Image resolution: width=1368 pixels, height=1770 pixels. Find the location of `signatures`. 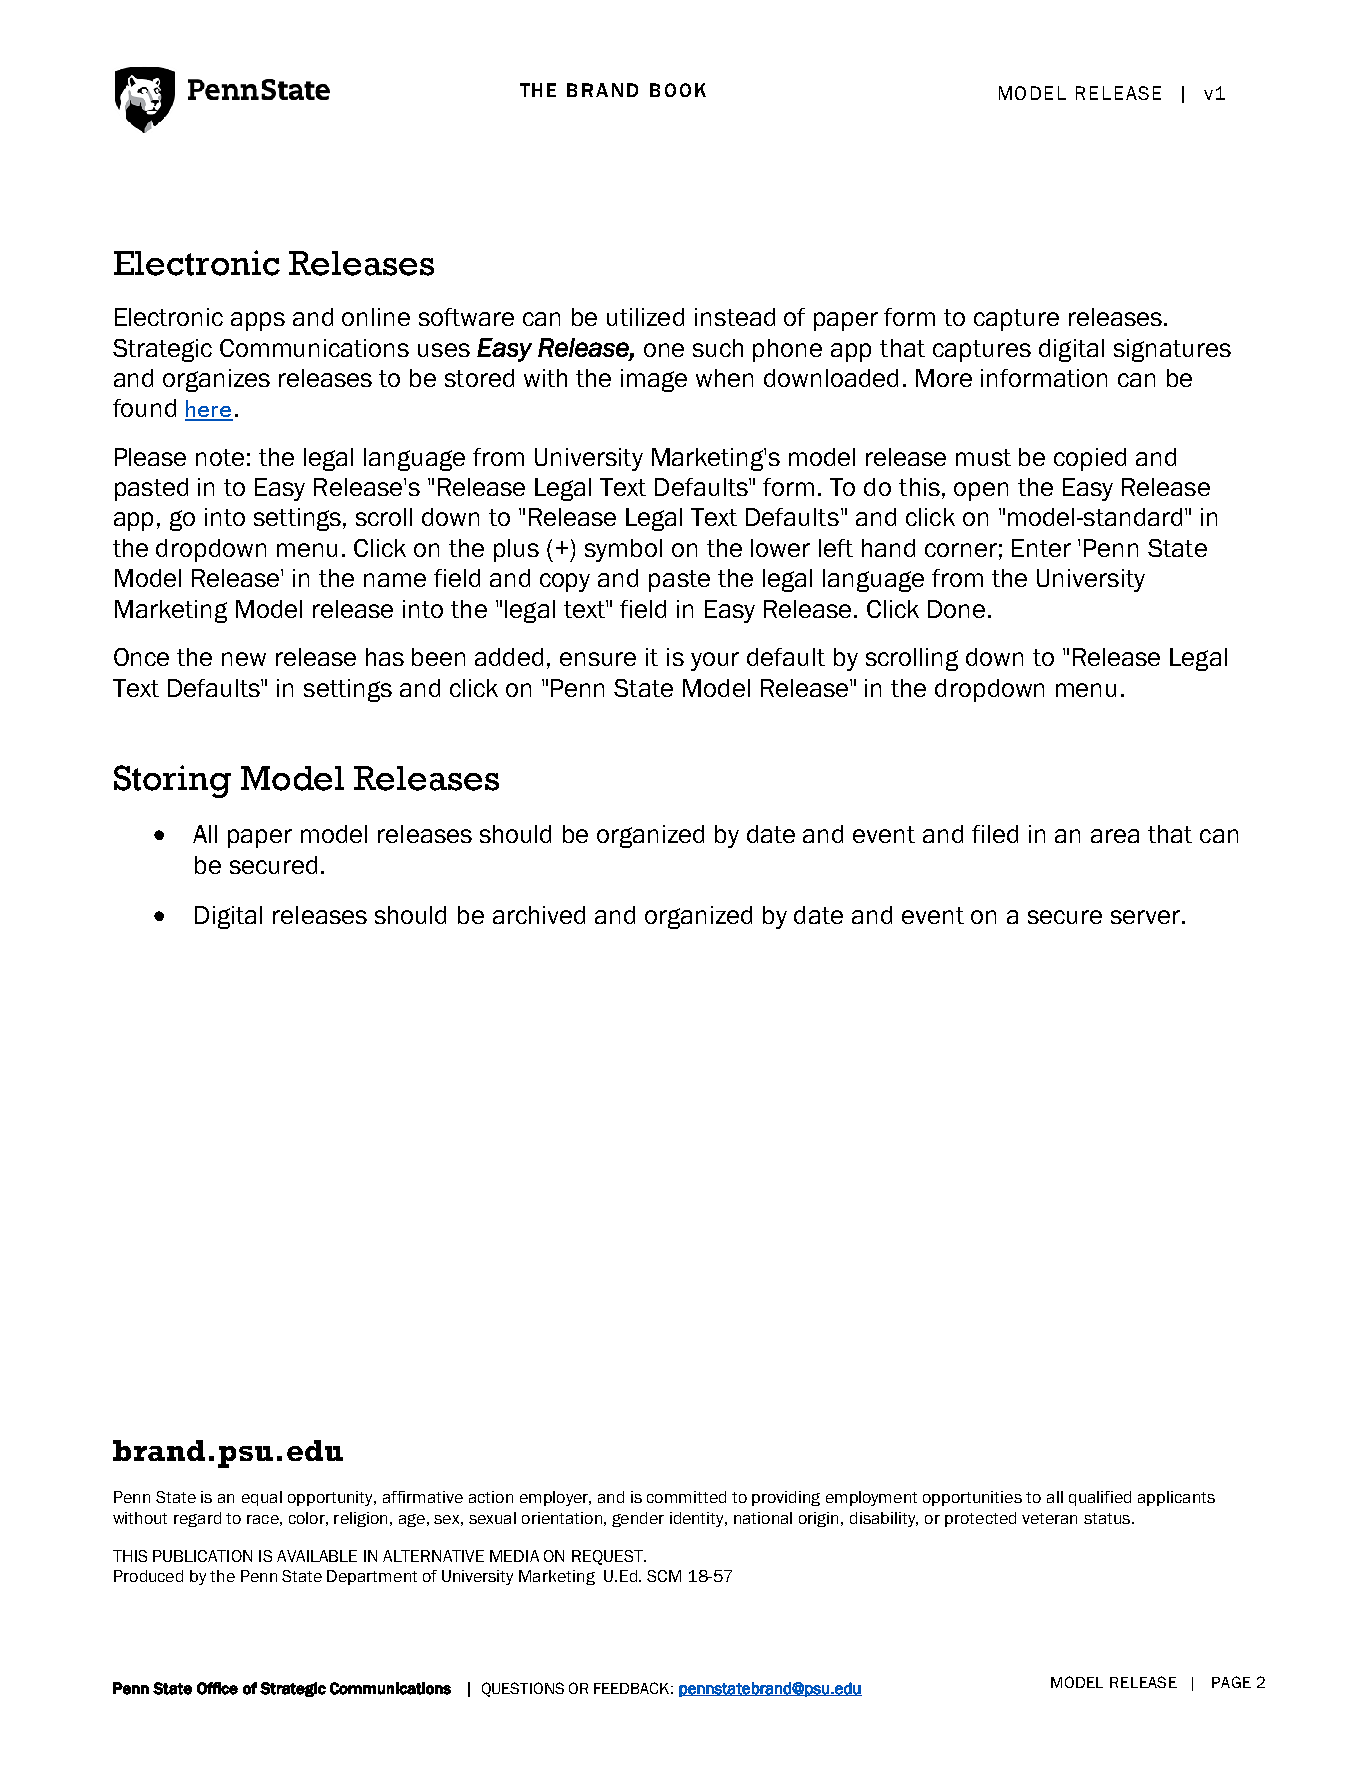

signatures is located at coordinates (1172, 350).
